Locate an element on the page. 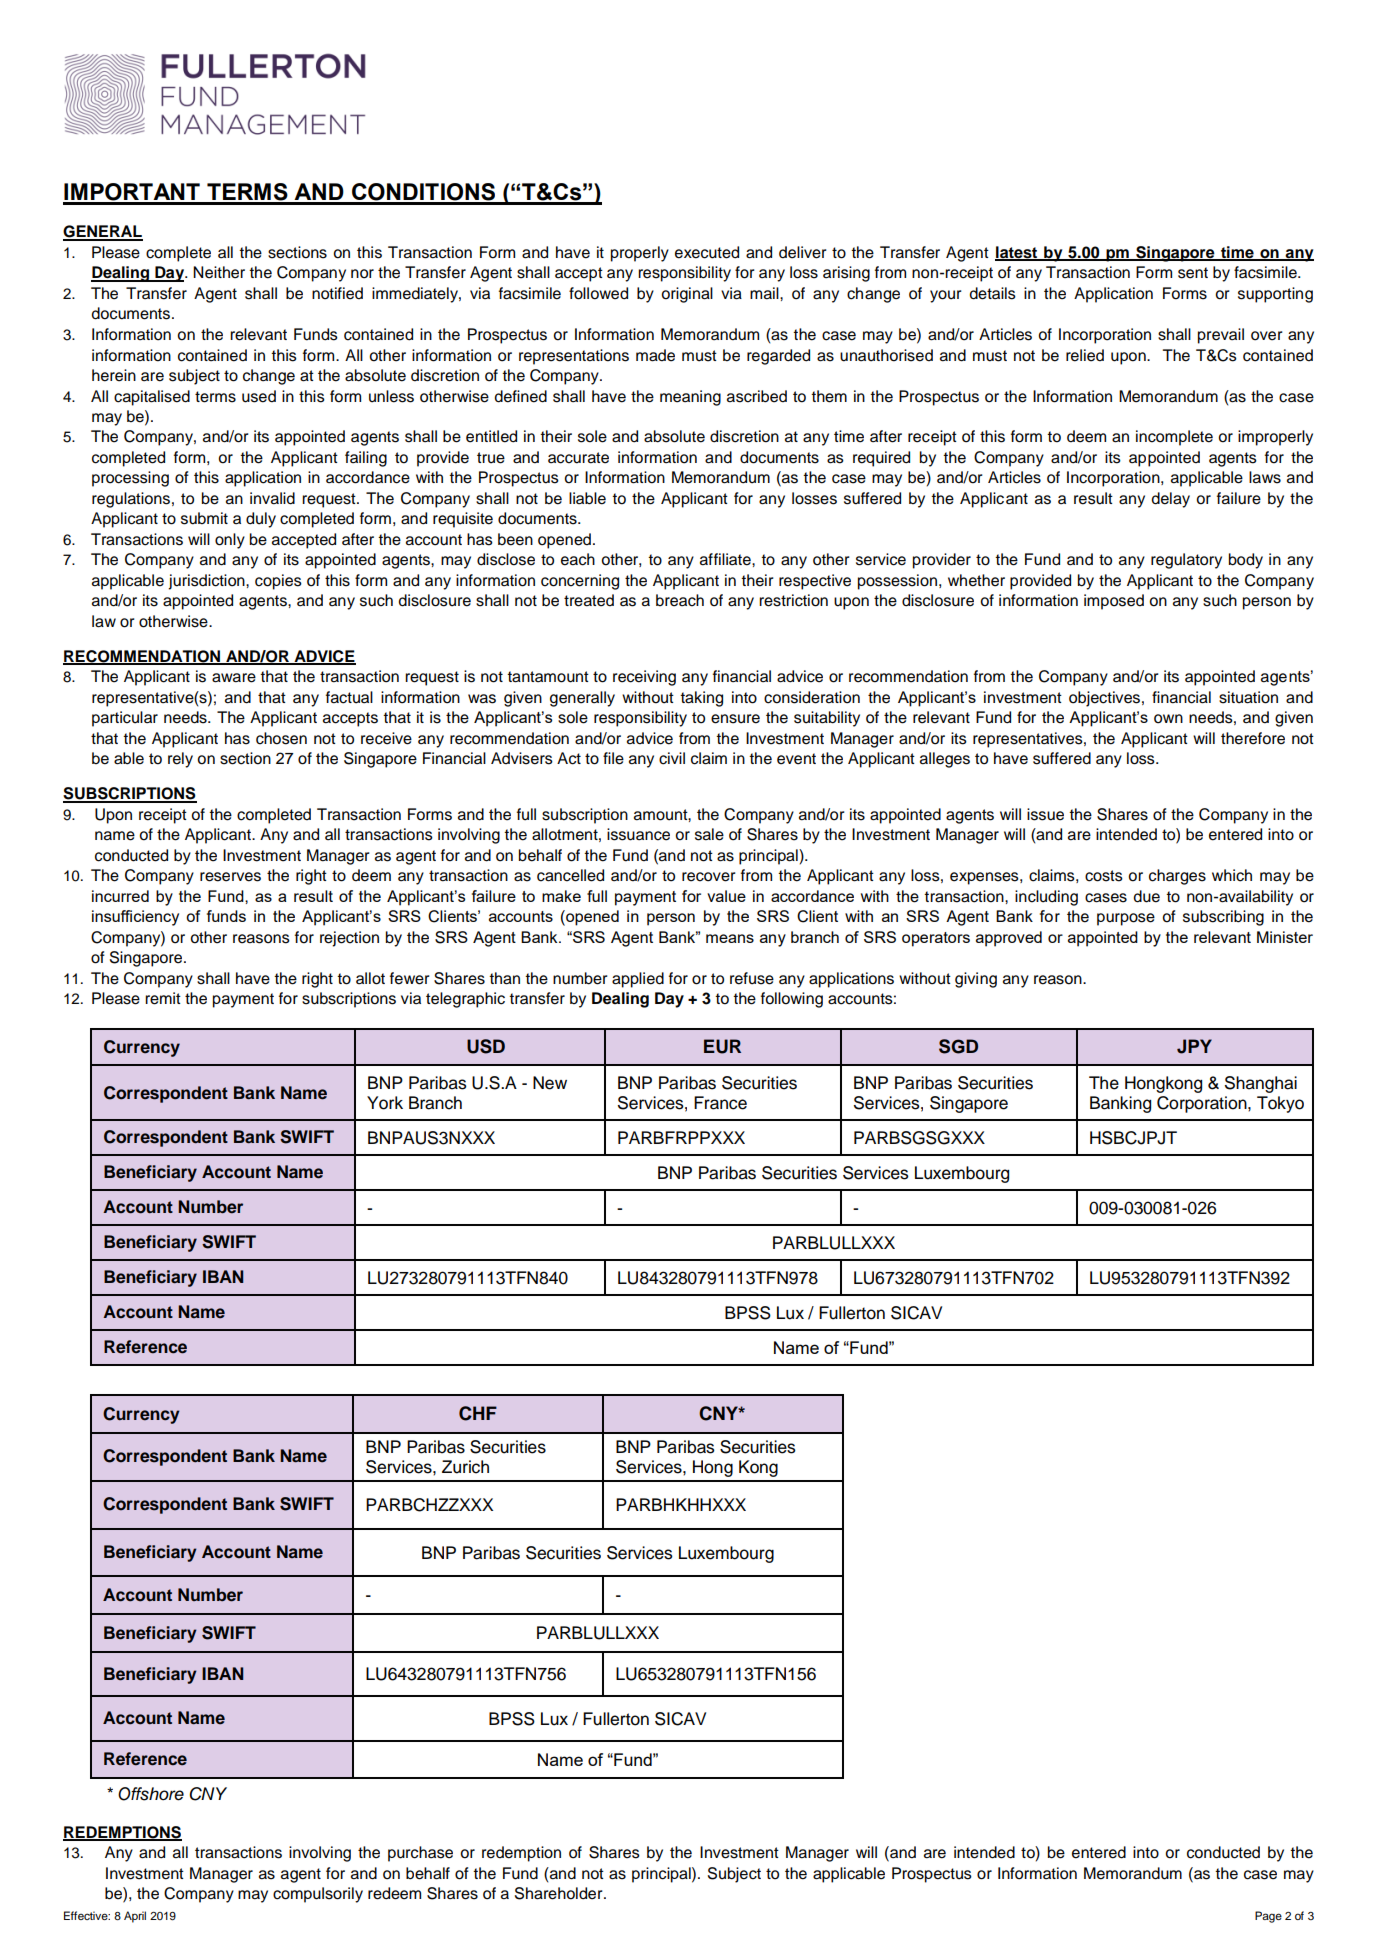 This page has width=1377, height=1947. means is located at coordinates (730, 938).
